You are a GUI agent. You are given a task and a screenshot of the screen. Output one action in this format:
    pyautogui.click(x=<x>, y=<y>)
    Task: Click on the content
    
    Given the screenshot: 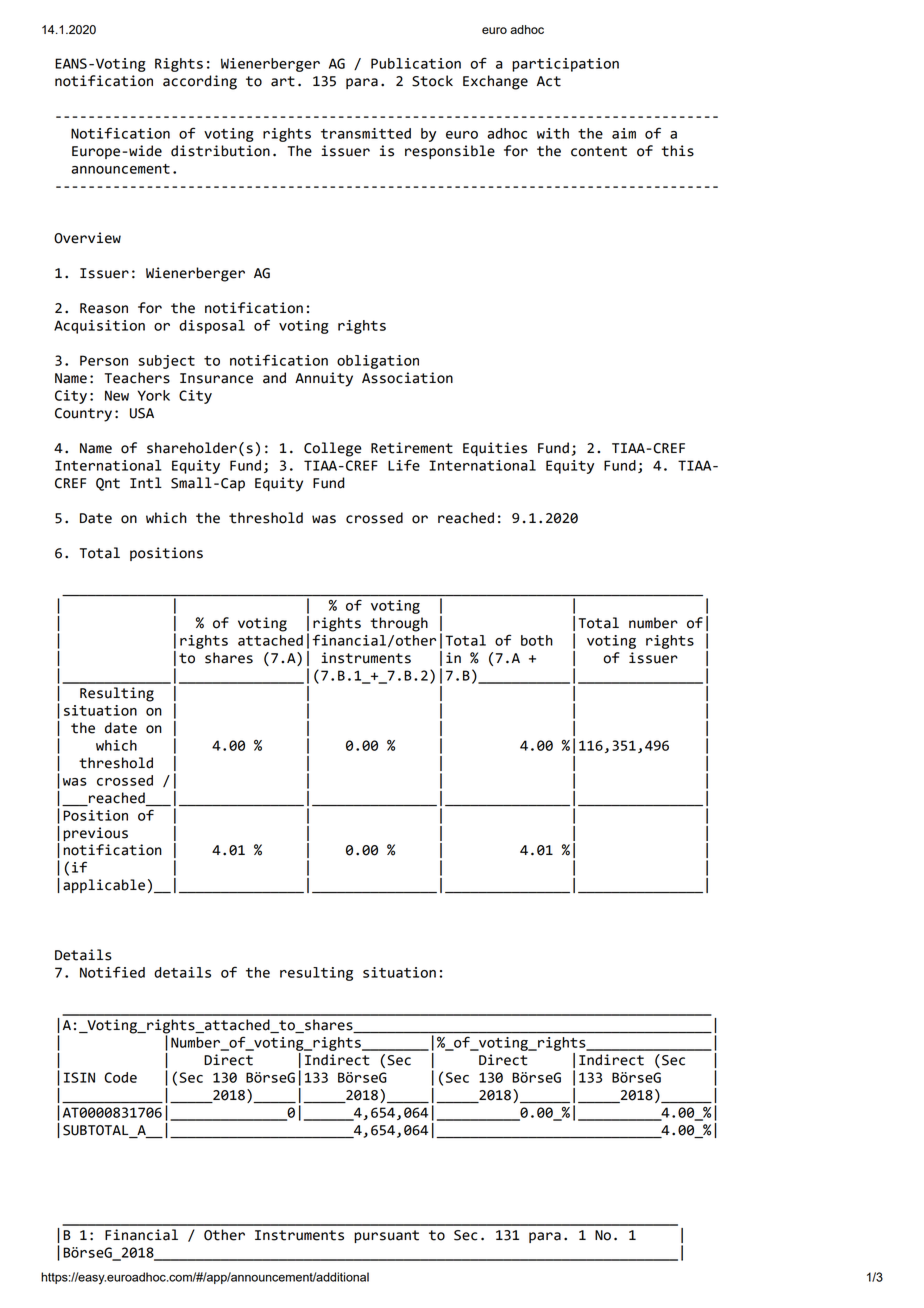 What is the action you would take?
    pyautogui.click(x=599, y=151)
